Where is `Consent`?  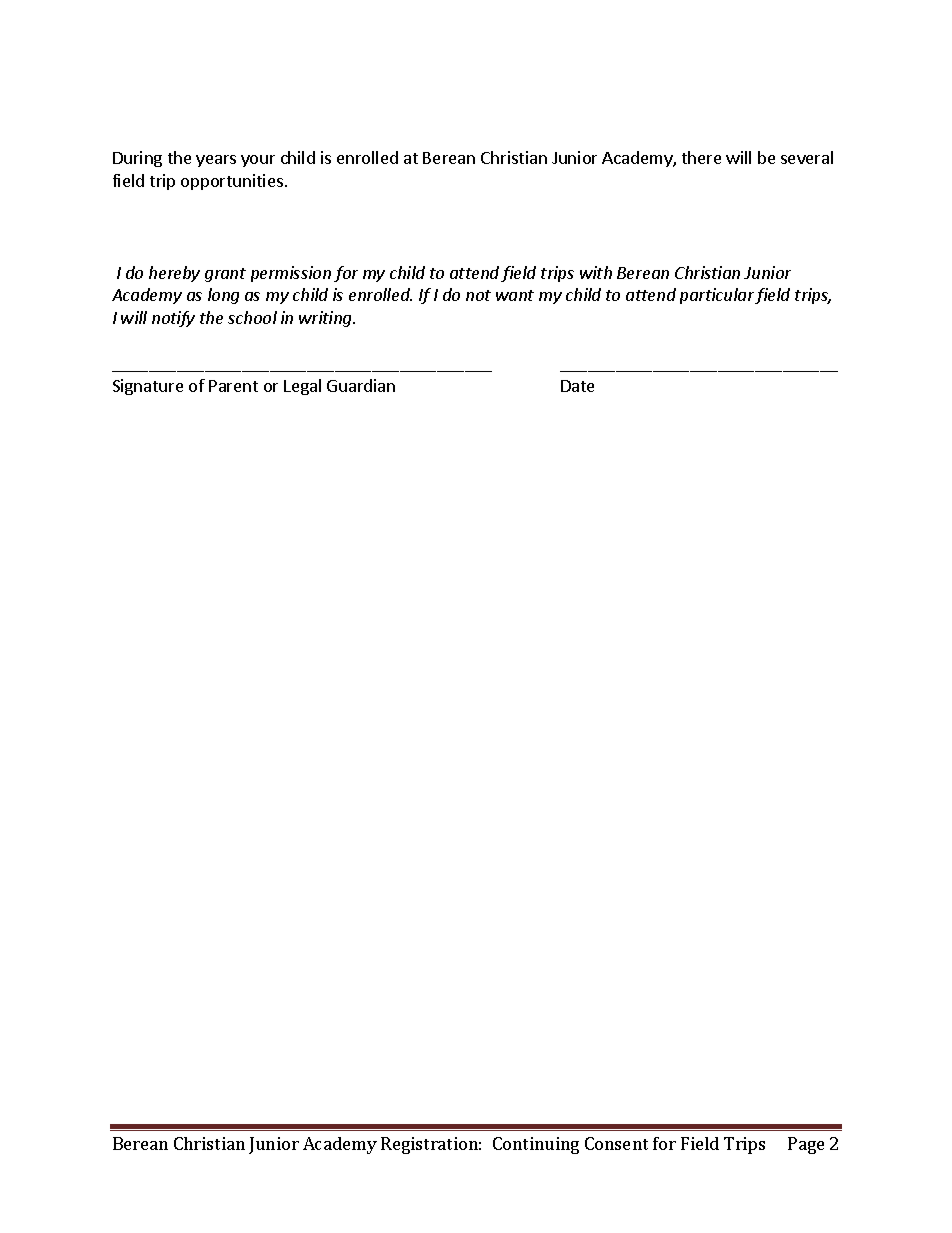
Consent is located at coordinates (616, 1143).
